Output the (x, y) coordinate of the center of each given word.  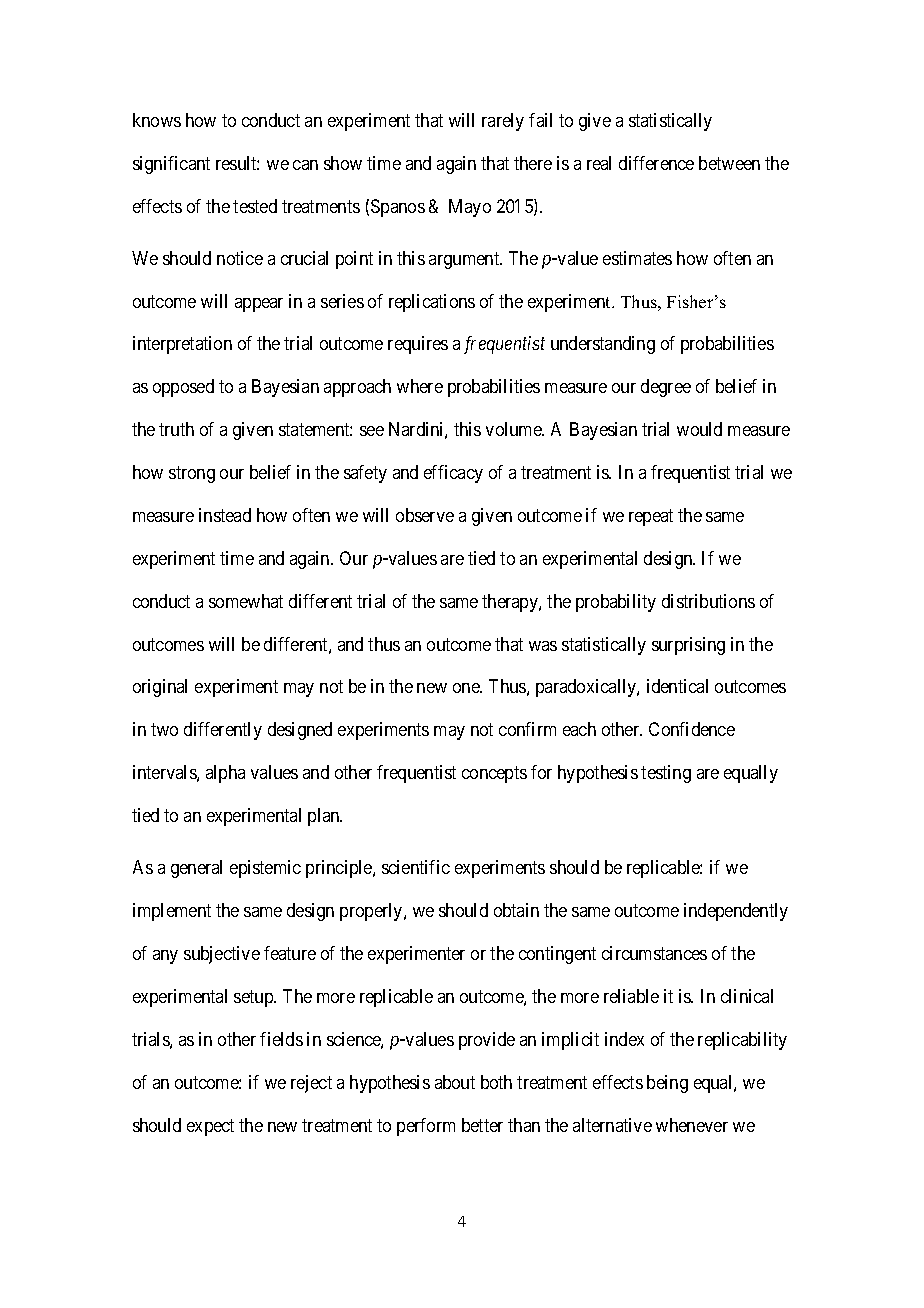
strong (192, 474)
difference (656, 163)
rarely (503, 122)
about (455, 1082)
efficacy (453, 474)
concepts (494, 774)
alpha (225, 774)
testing (666, 774)
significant (171, 165)
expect (210, 1127)
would (699, 429)
